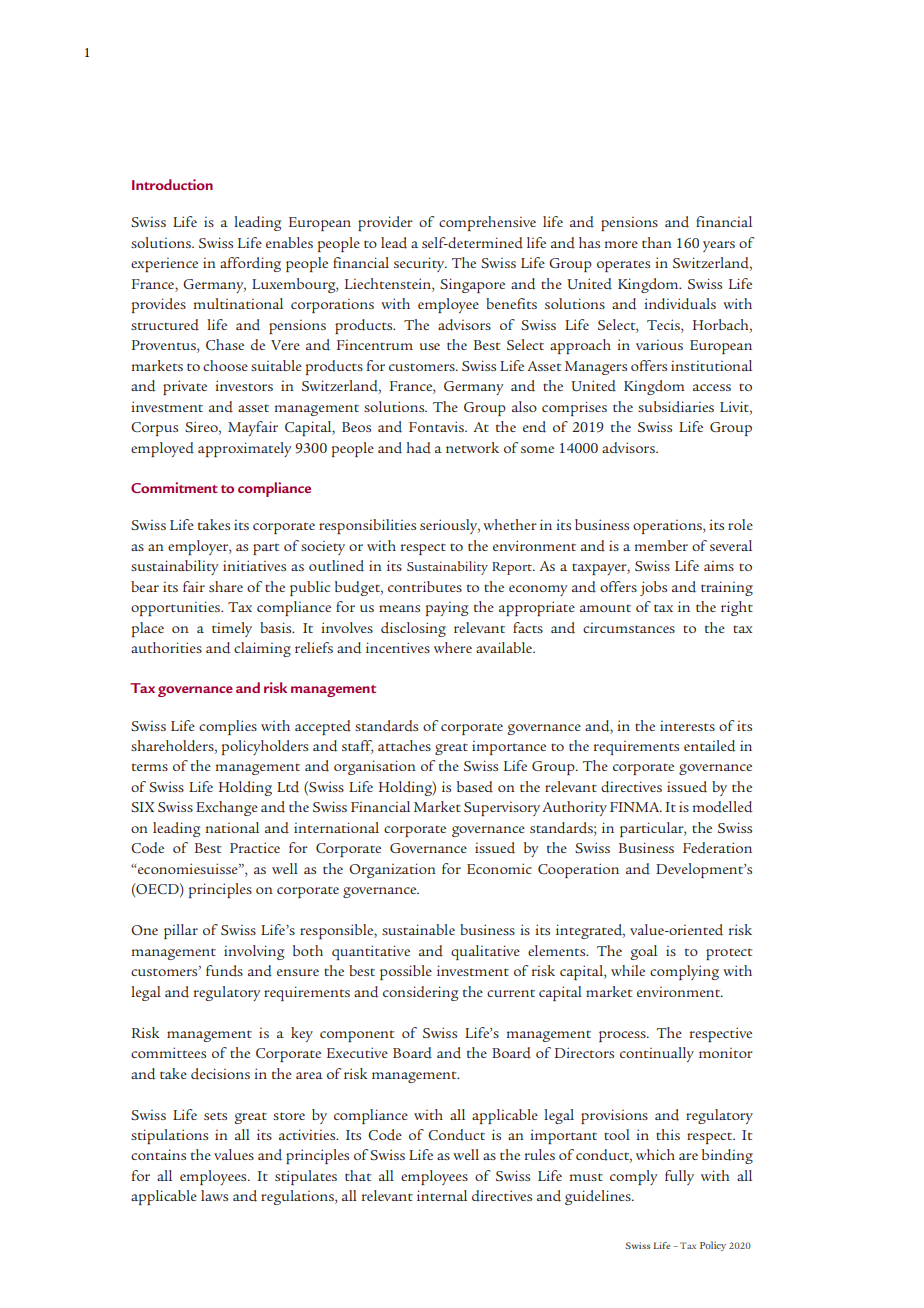 This page has height=1308, width=924. Describe the element at coordinates (657, 242) in the page. I see `than` at that location.
